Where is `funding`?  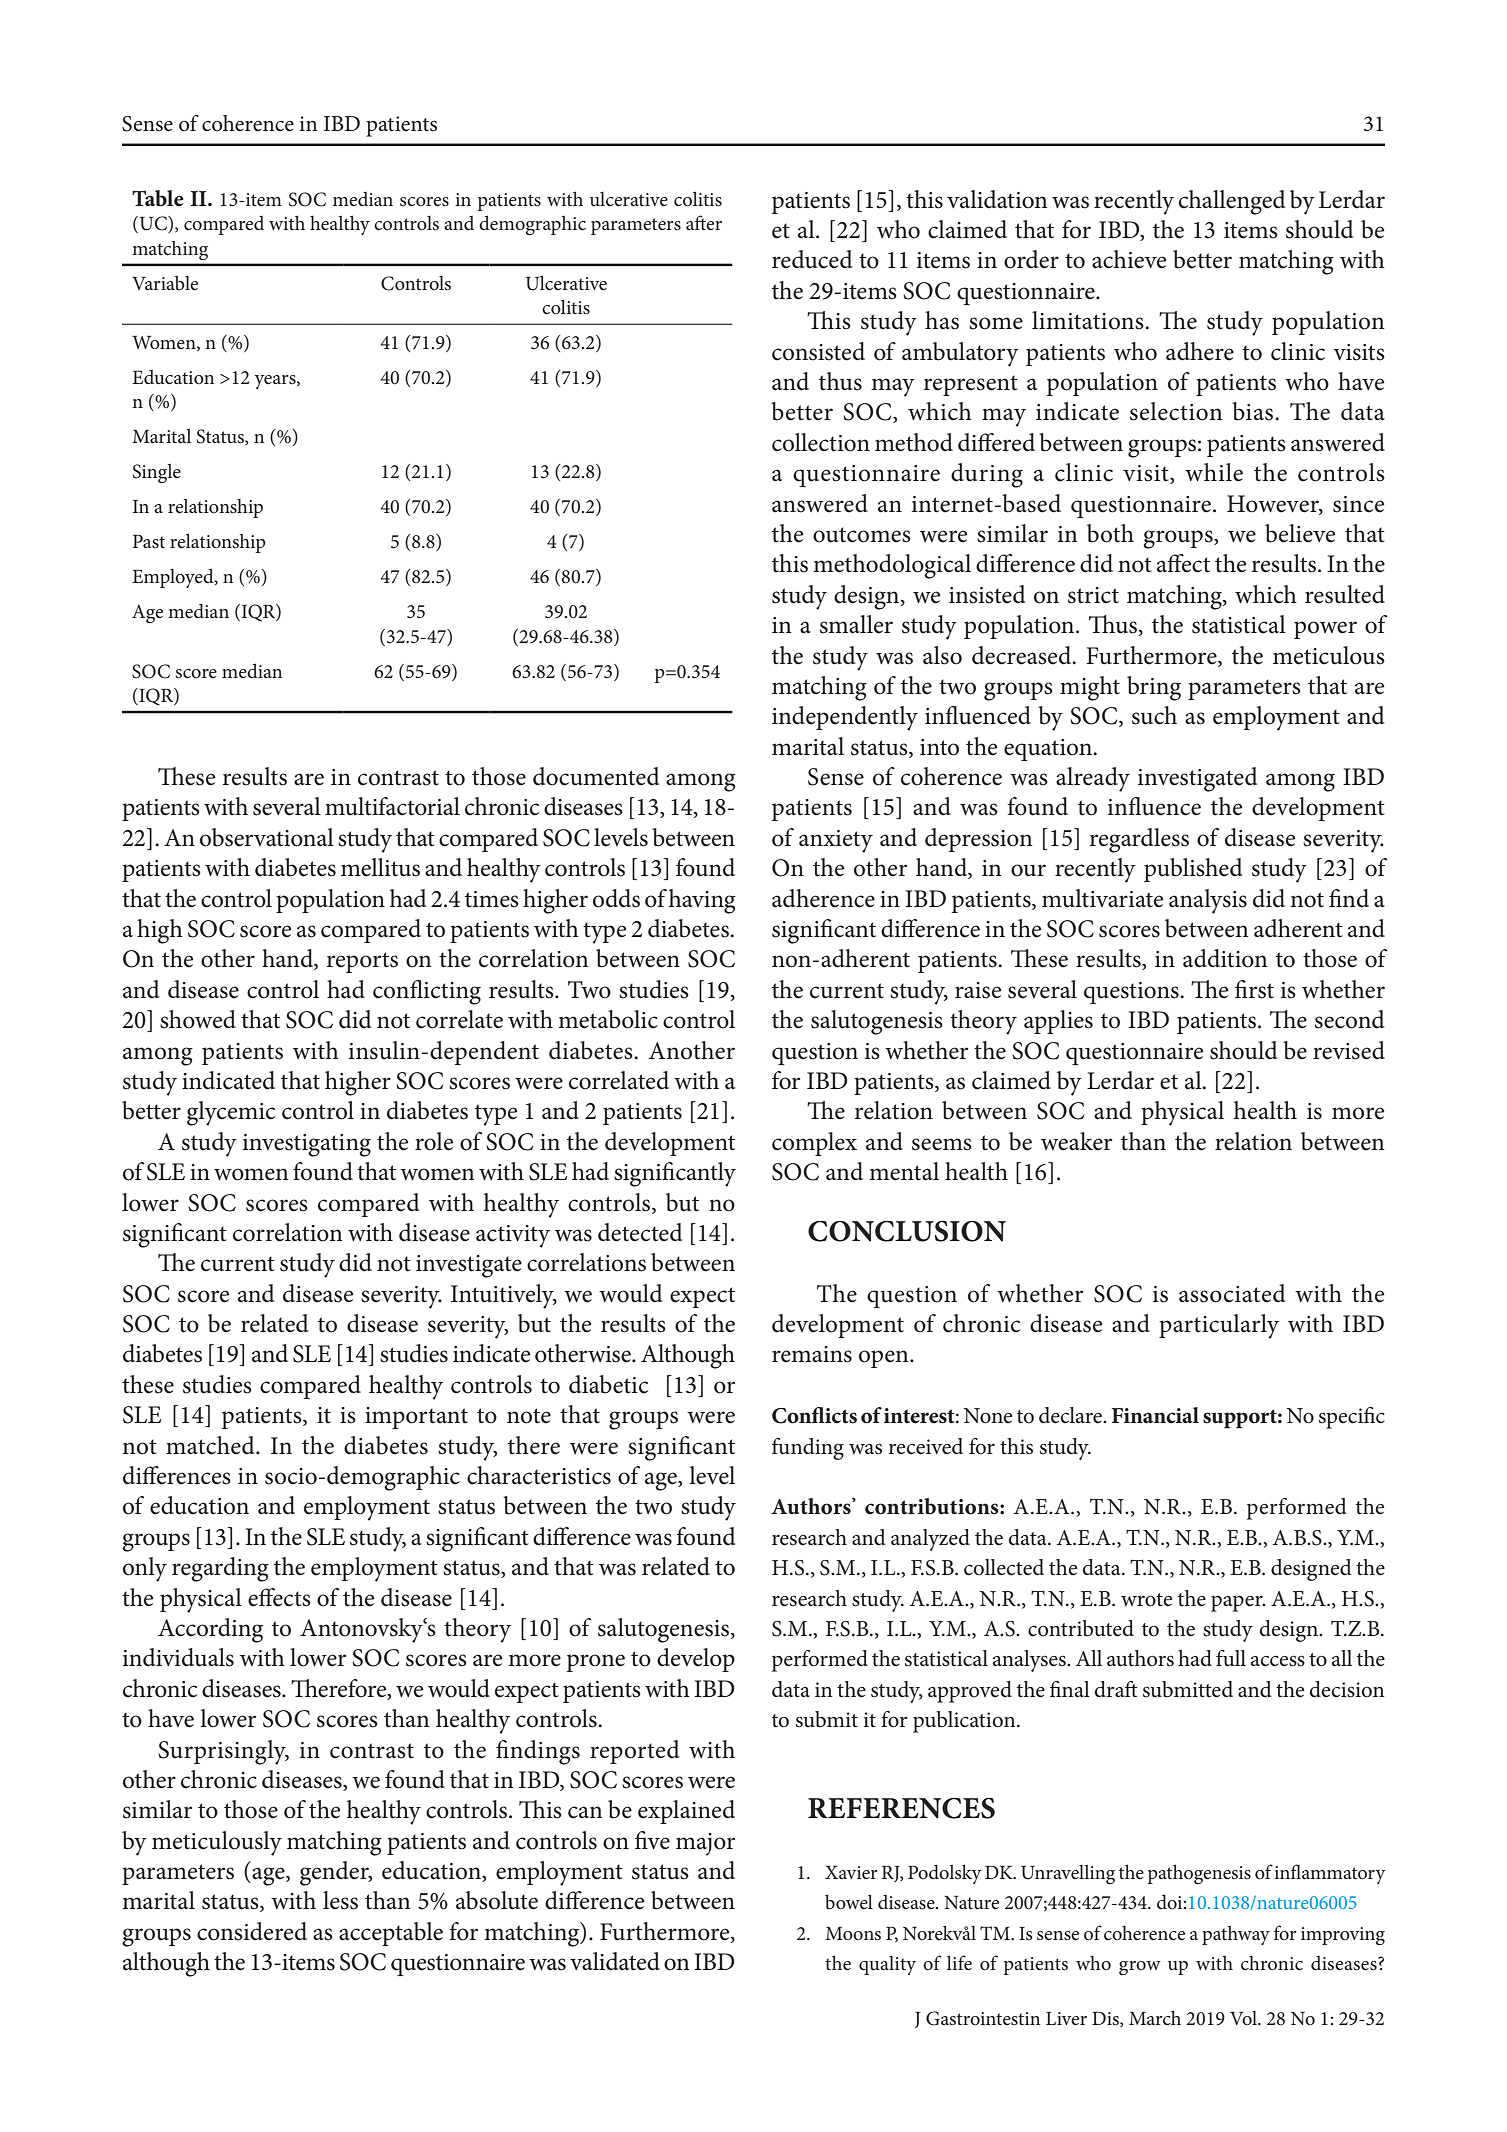 funding is located at coordinates (808, 1449).
